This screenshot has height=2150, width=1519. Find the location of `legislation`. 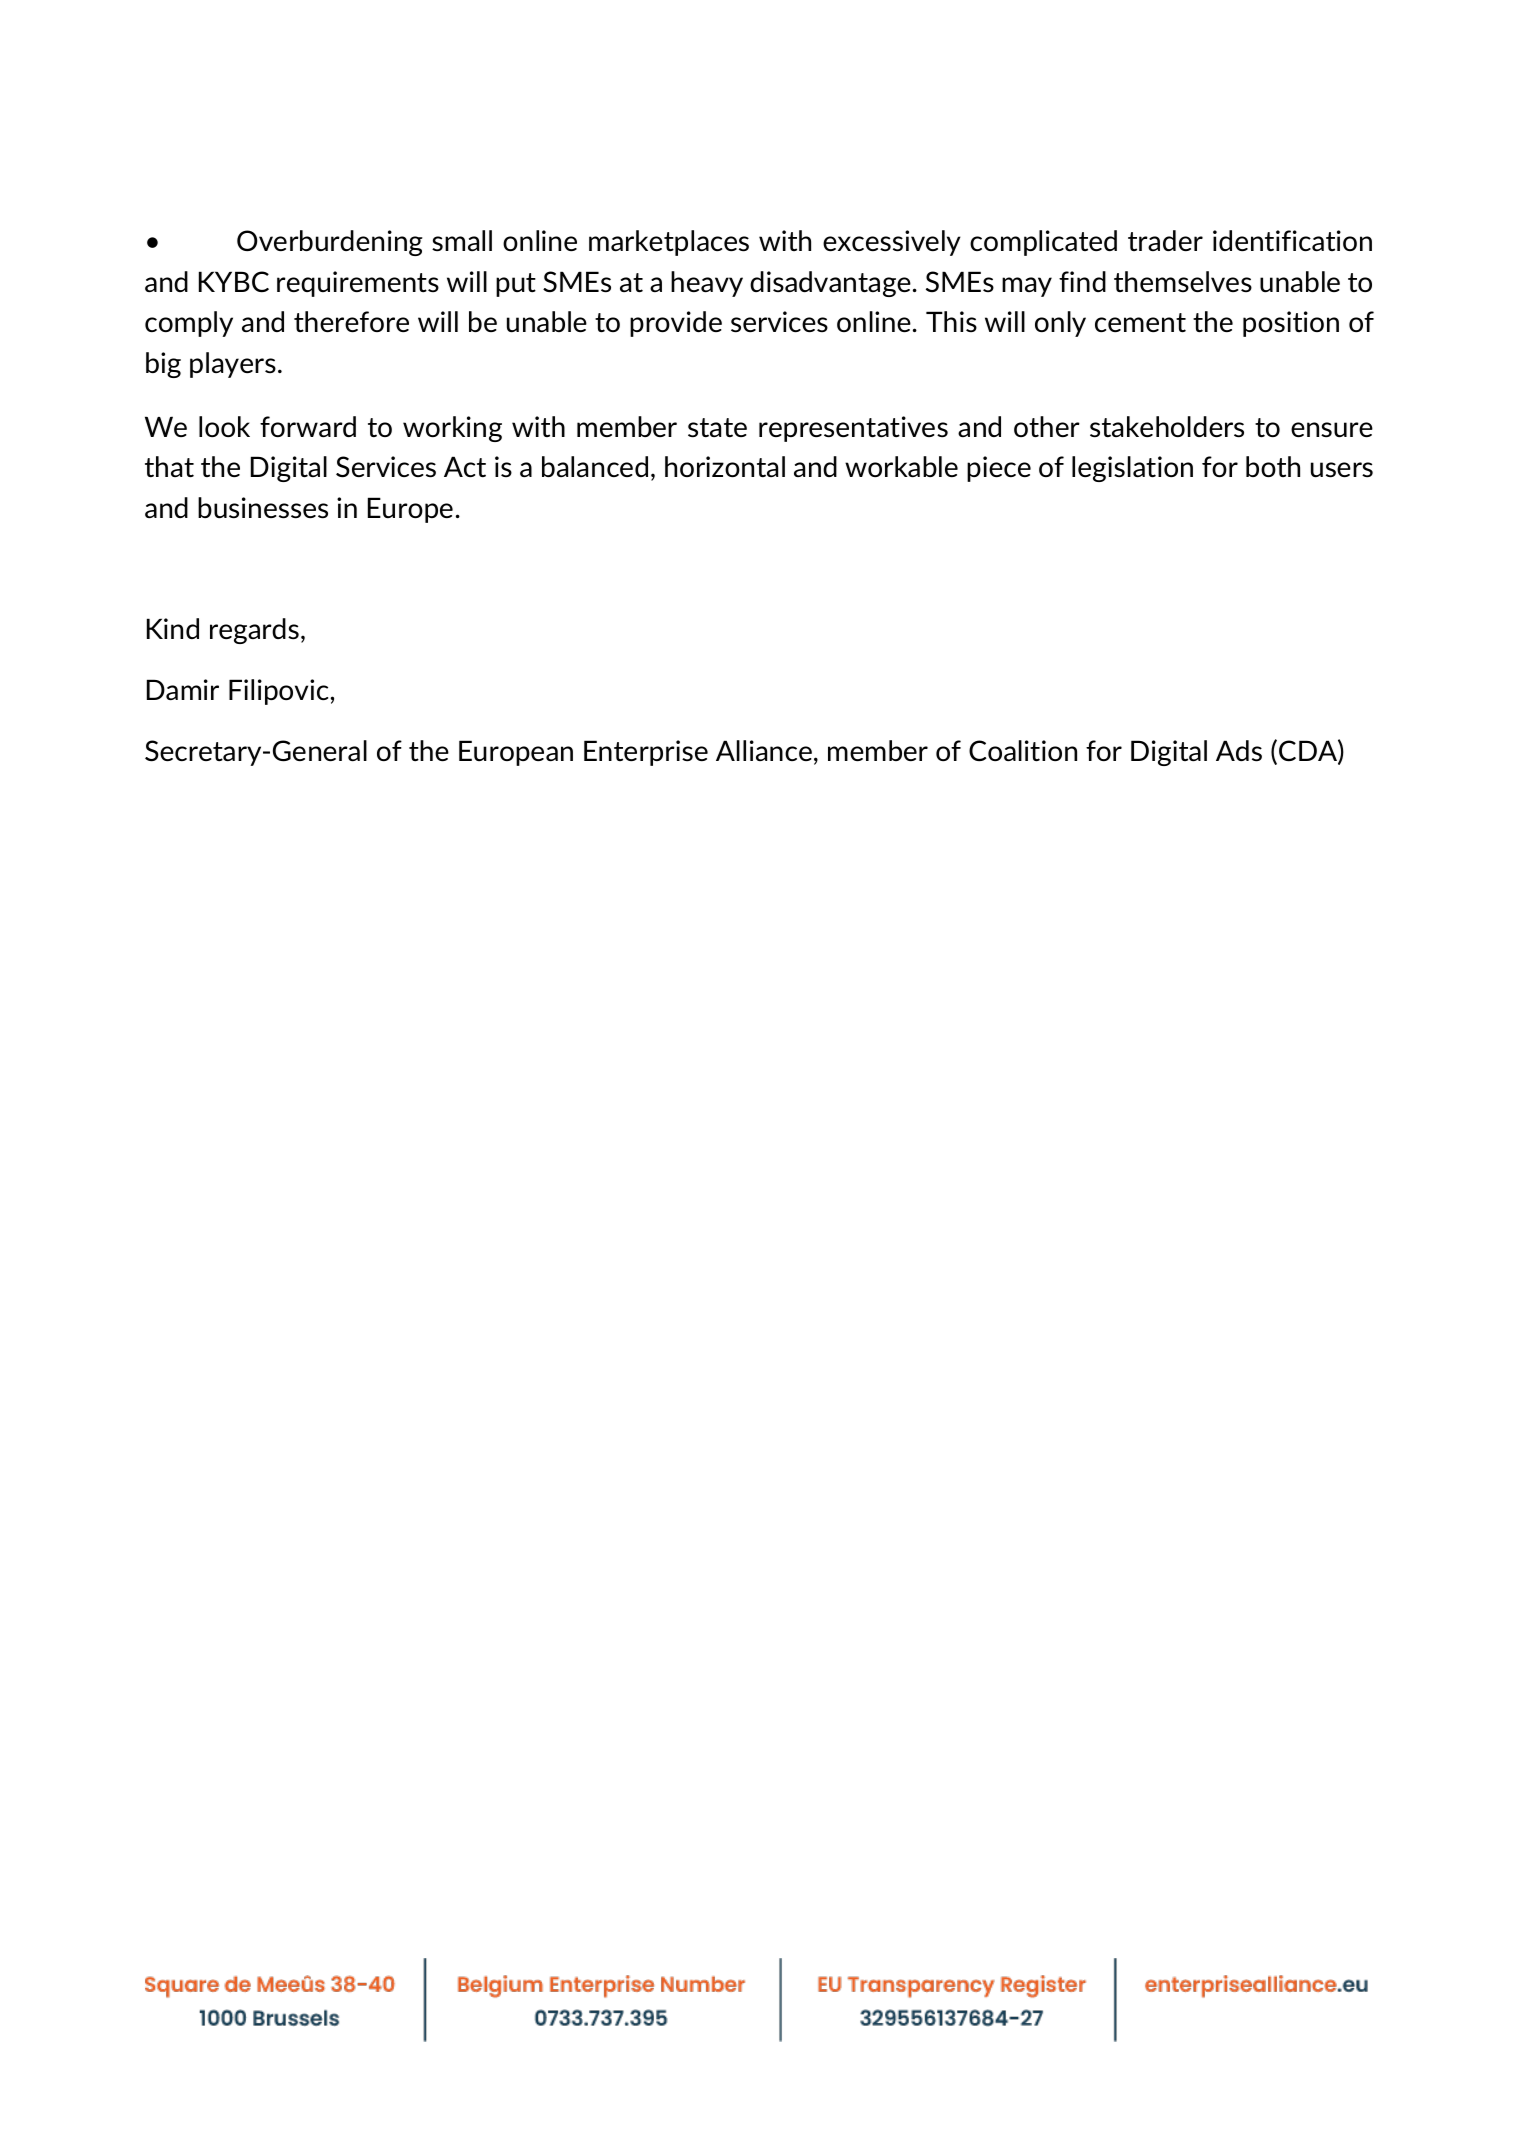

legislation is located at coordinates (1132, 469).
